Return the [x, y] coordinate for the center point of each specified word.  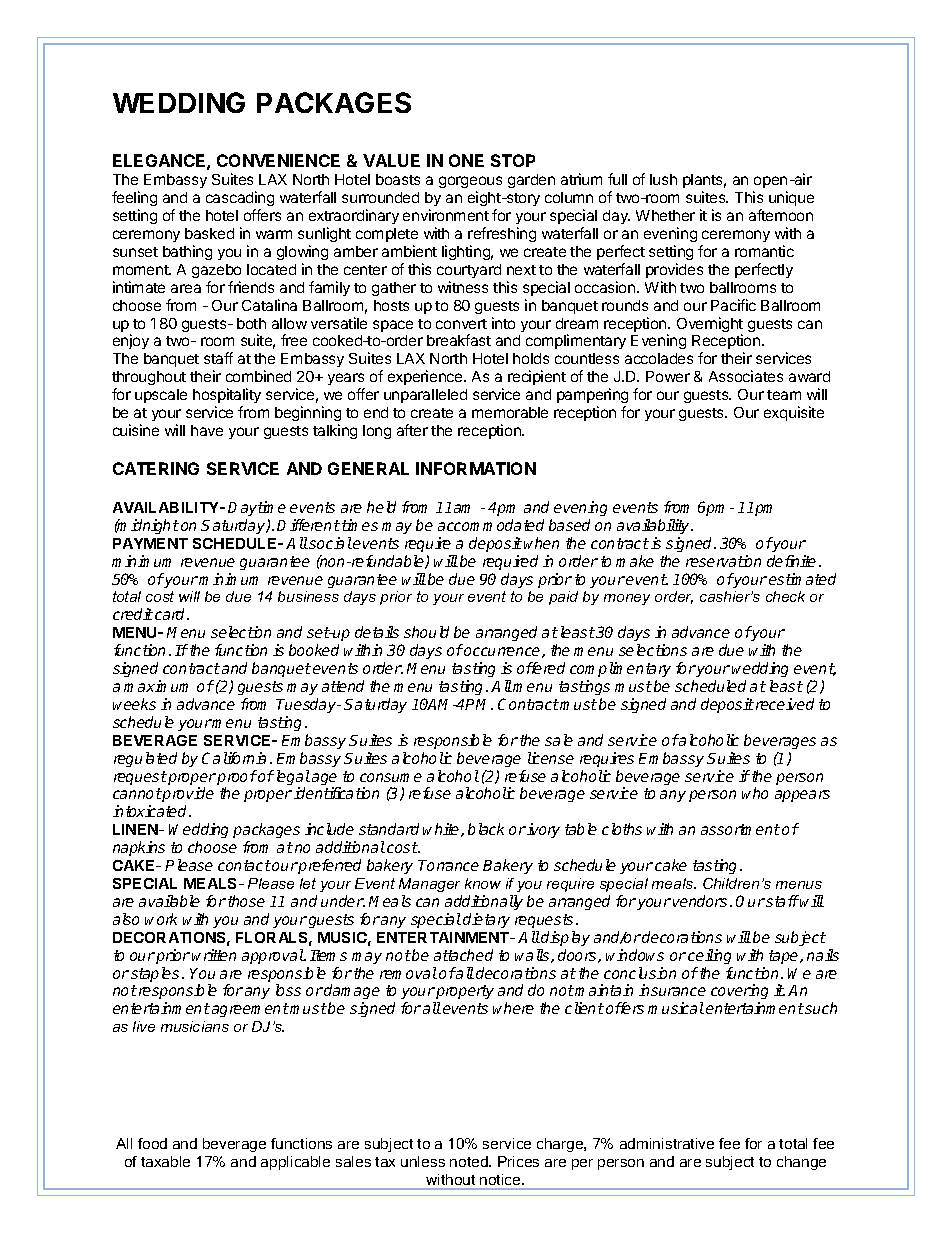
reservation [723, 561]
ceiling [709, 956]
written [214, 955]
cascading [240, 200]
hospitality [227, 395]
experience [426, 377]
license [551, 758]
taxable [165, 1161]
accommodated [491, 525]
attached [463, 955]
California [234, 758]
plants [704, 183]
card [171, 614]
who [755, 793]
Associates [746, 376]
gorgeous [470, 184]
